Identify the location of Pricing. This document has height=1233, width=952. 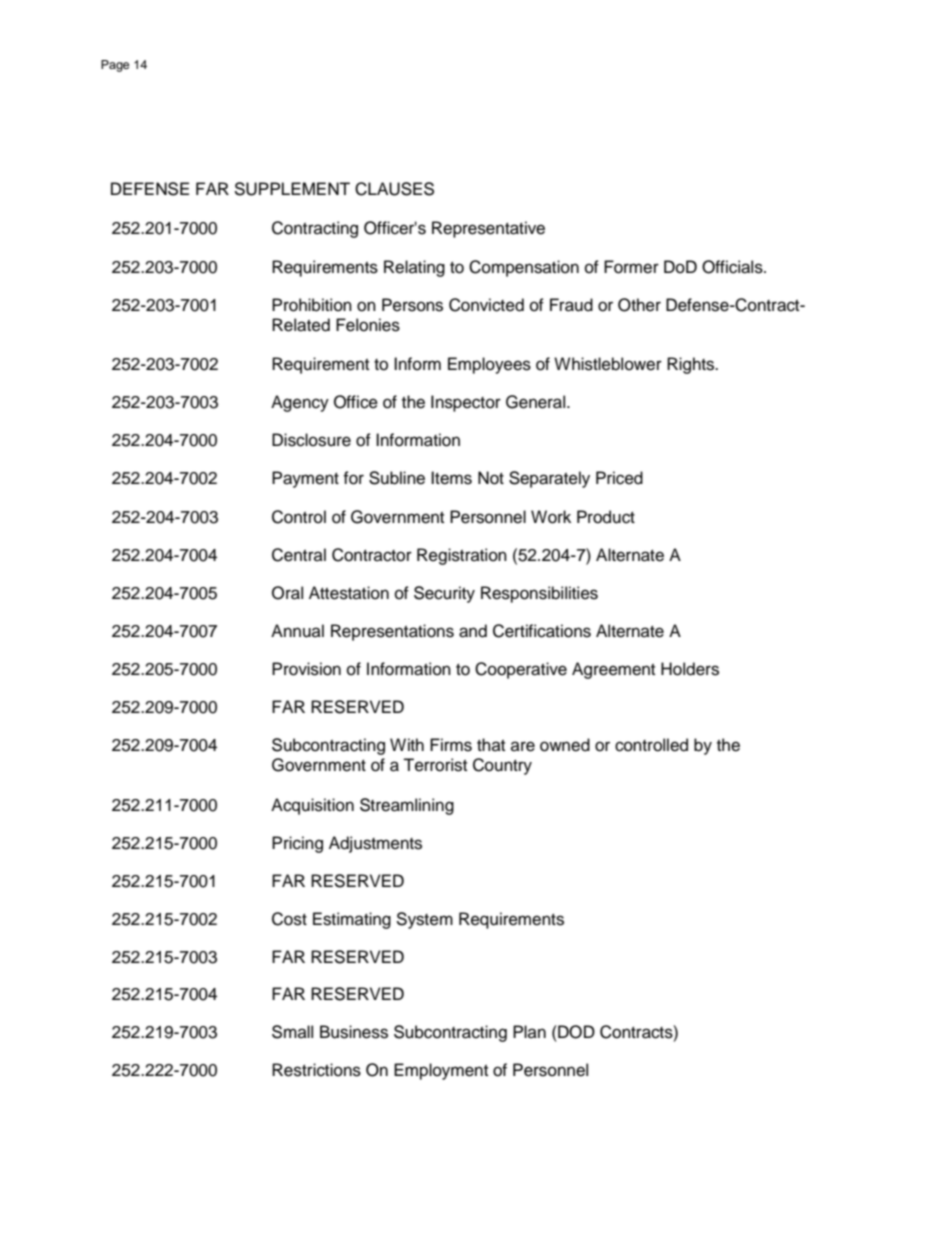
(297, 844).
